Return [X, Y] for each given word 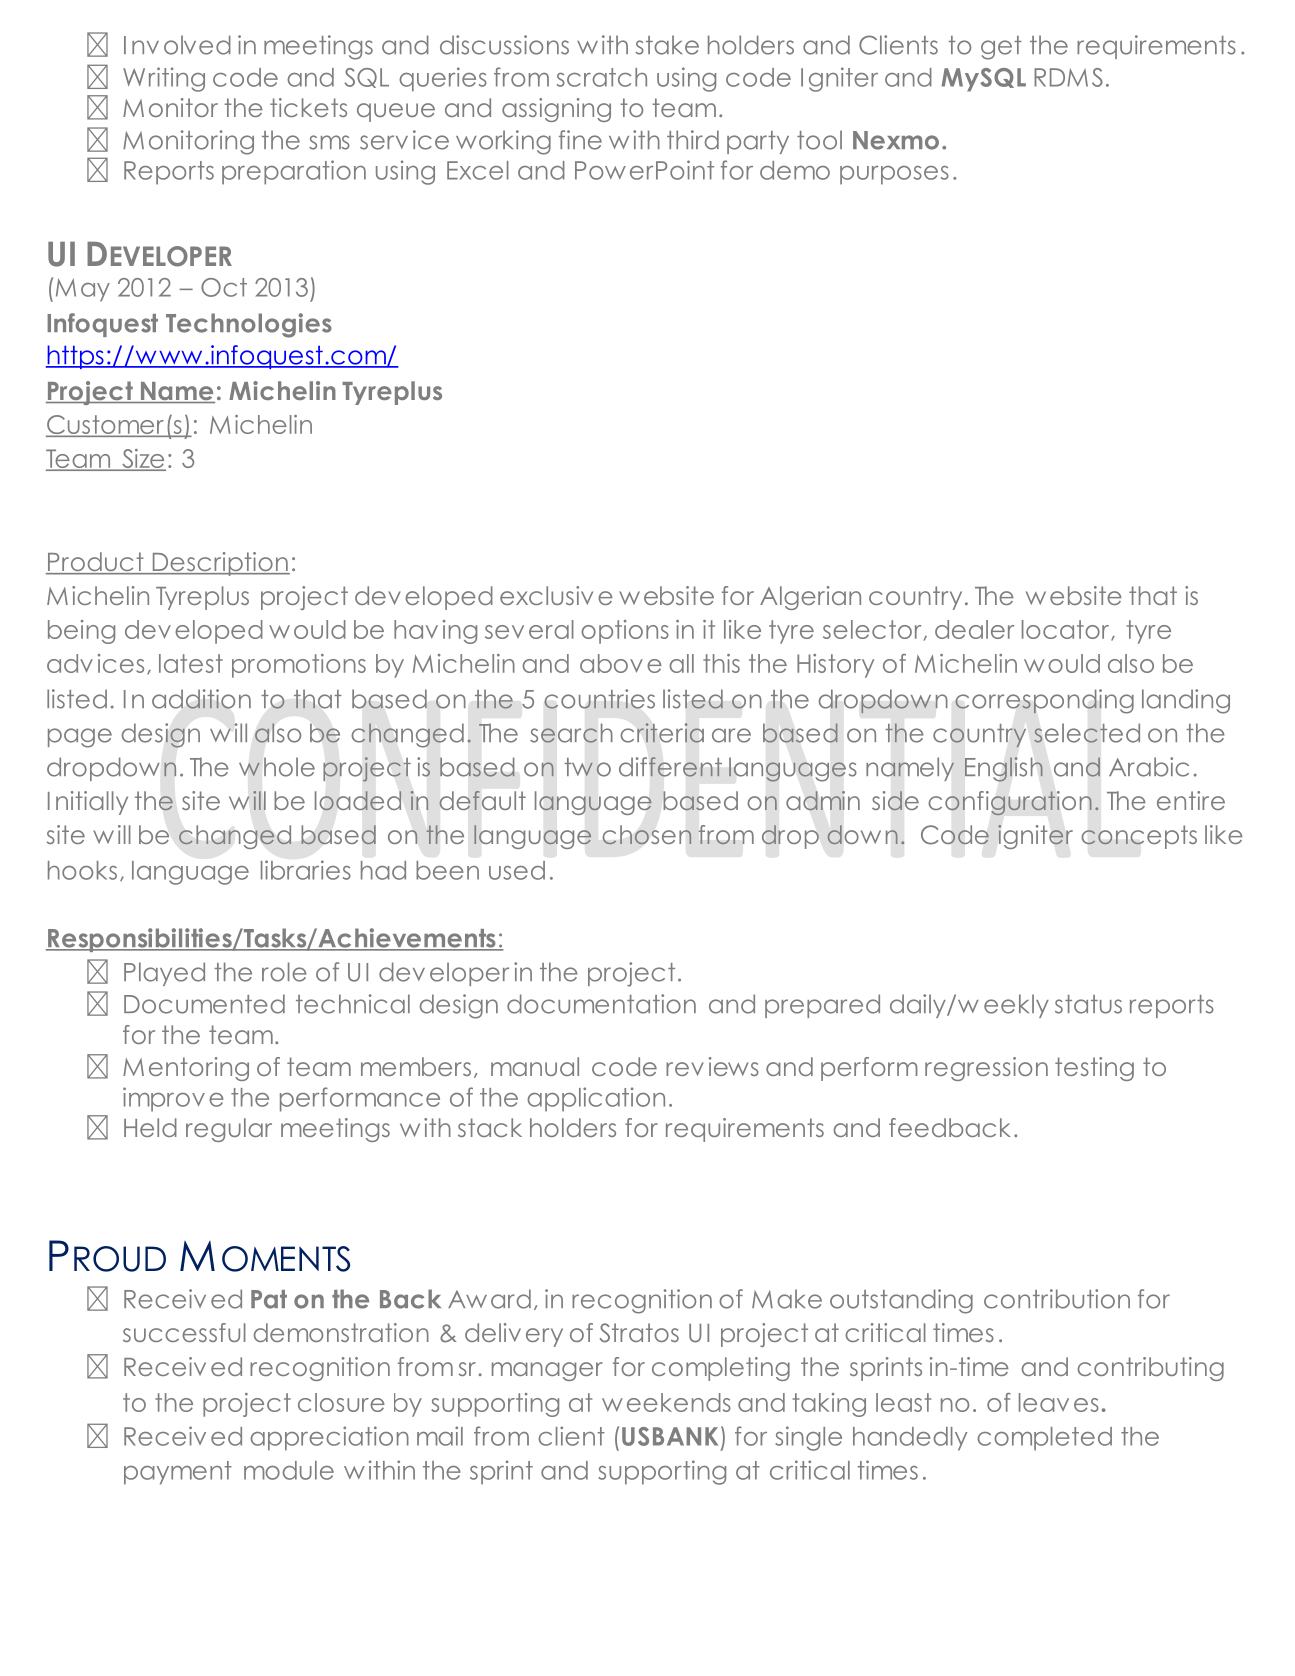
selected [1087, 733]
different [670, 767]
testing [1094, 1069]
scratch [602, 77]
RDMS [1068, 77]
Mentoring [186, 1069]
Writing [164, 79]
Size [143, 460]
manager [547, 1371]
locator [1067, 630]
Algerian [810, 598]
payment [178, 1473]
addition [201, 699]
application [596, 1099]
